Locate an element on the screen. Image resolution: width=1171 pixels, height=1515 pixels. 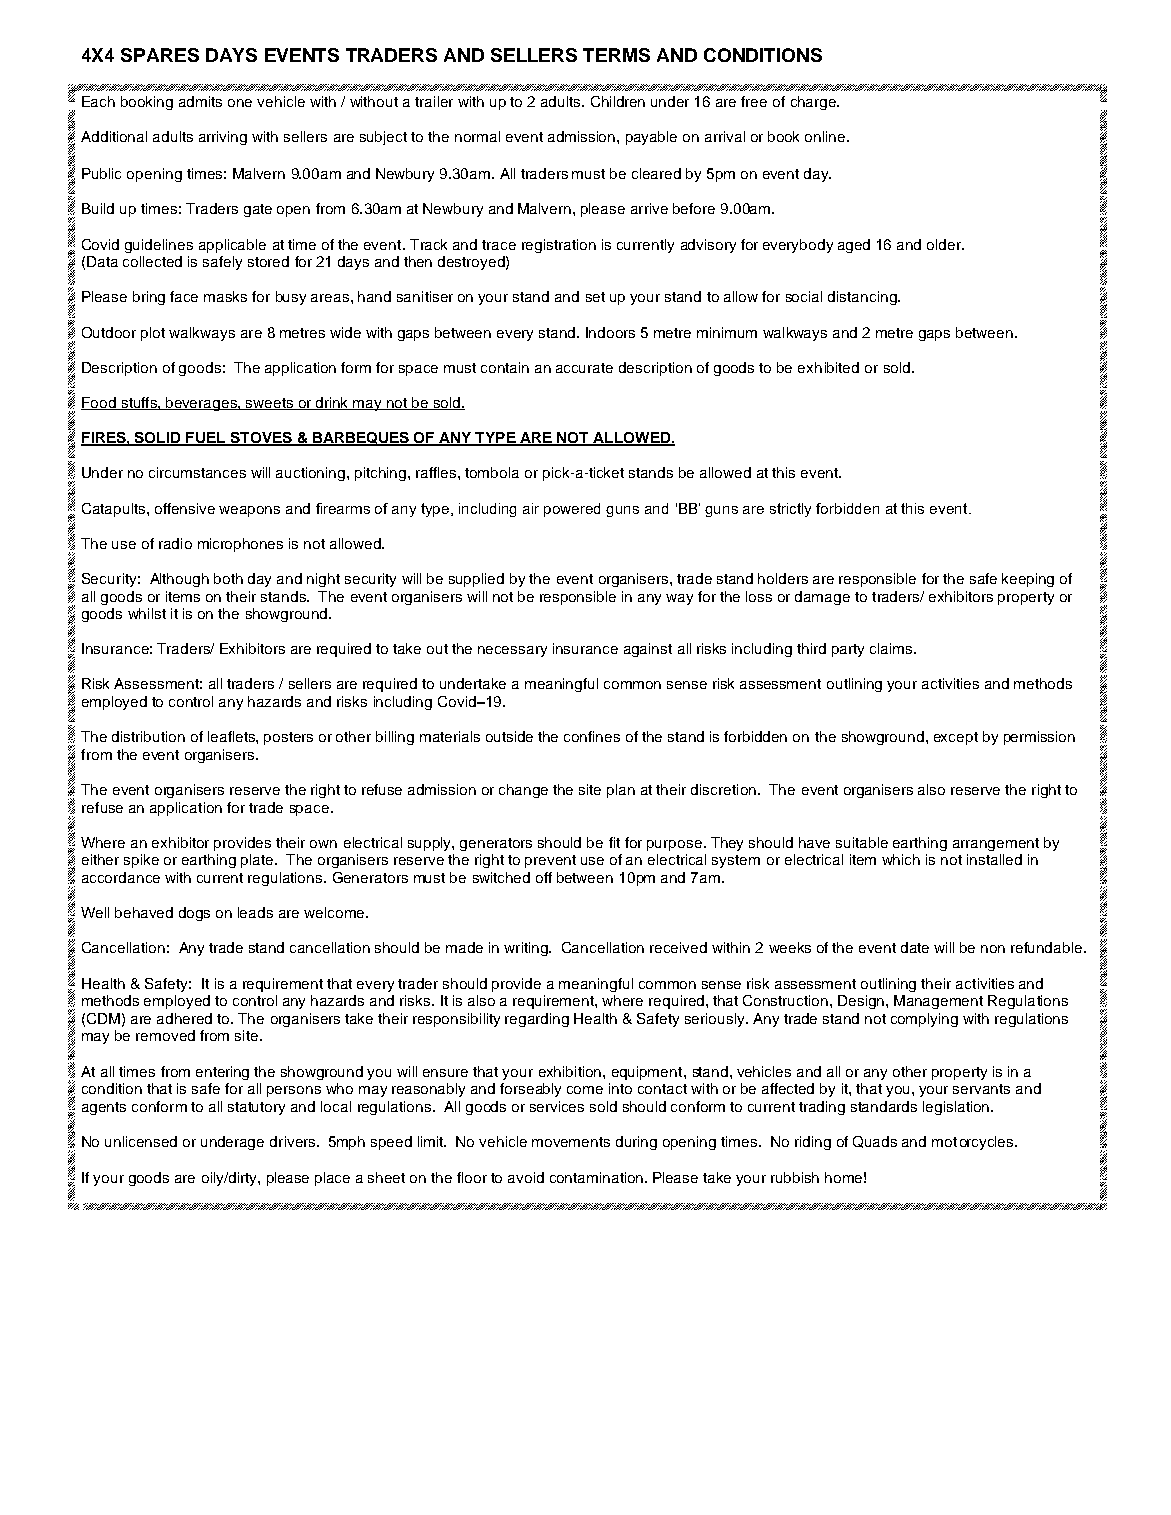
claims is located at coordinates (891, 648).
